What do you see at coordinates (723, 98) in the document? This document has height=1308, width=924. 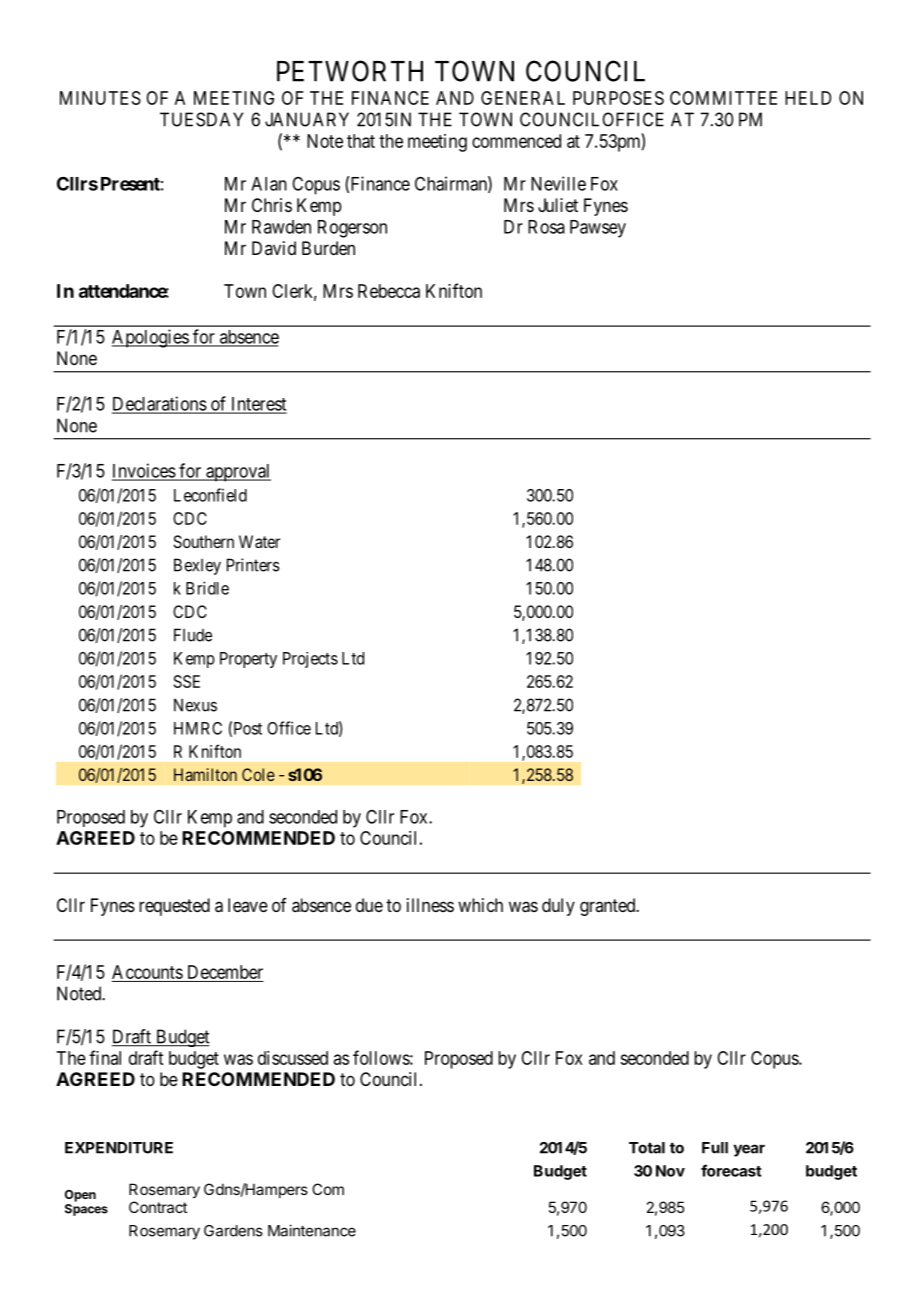 I see `COMMITTEE` at bounding box center [723, 98].
